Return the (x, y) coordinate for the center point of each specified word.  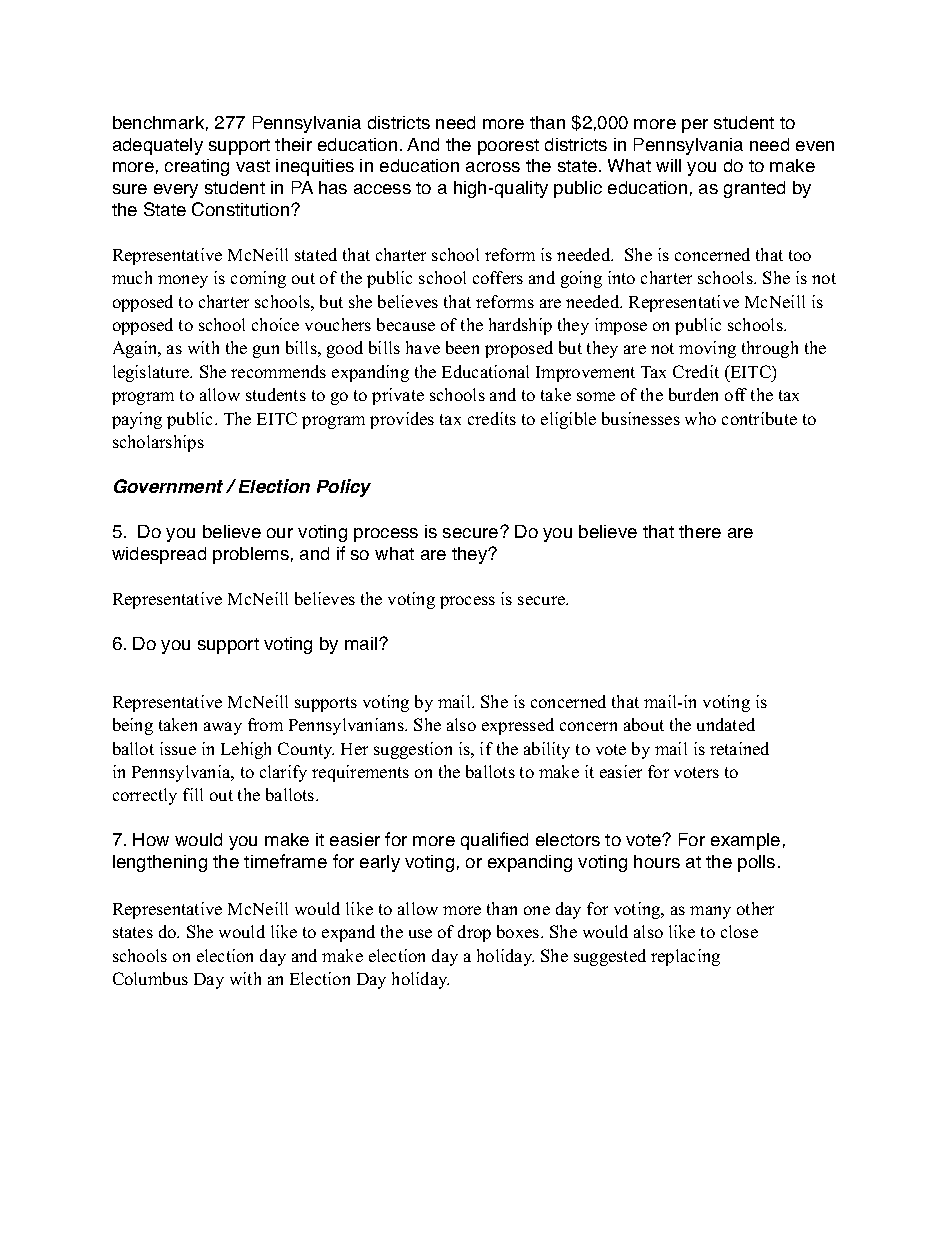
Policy (344, 488)
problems (251, 555)
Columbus (150, 978)
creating (197, 167)
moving (707, 349)
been (462, 347)
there (700, 531)
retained (739, 748)
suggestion (413, 750)
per (695, 126)
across (493, 167)
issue (178, 748)
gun (266, 351)
